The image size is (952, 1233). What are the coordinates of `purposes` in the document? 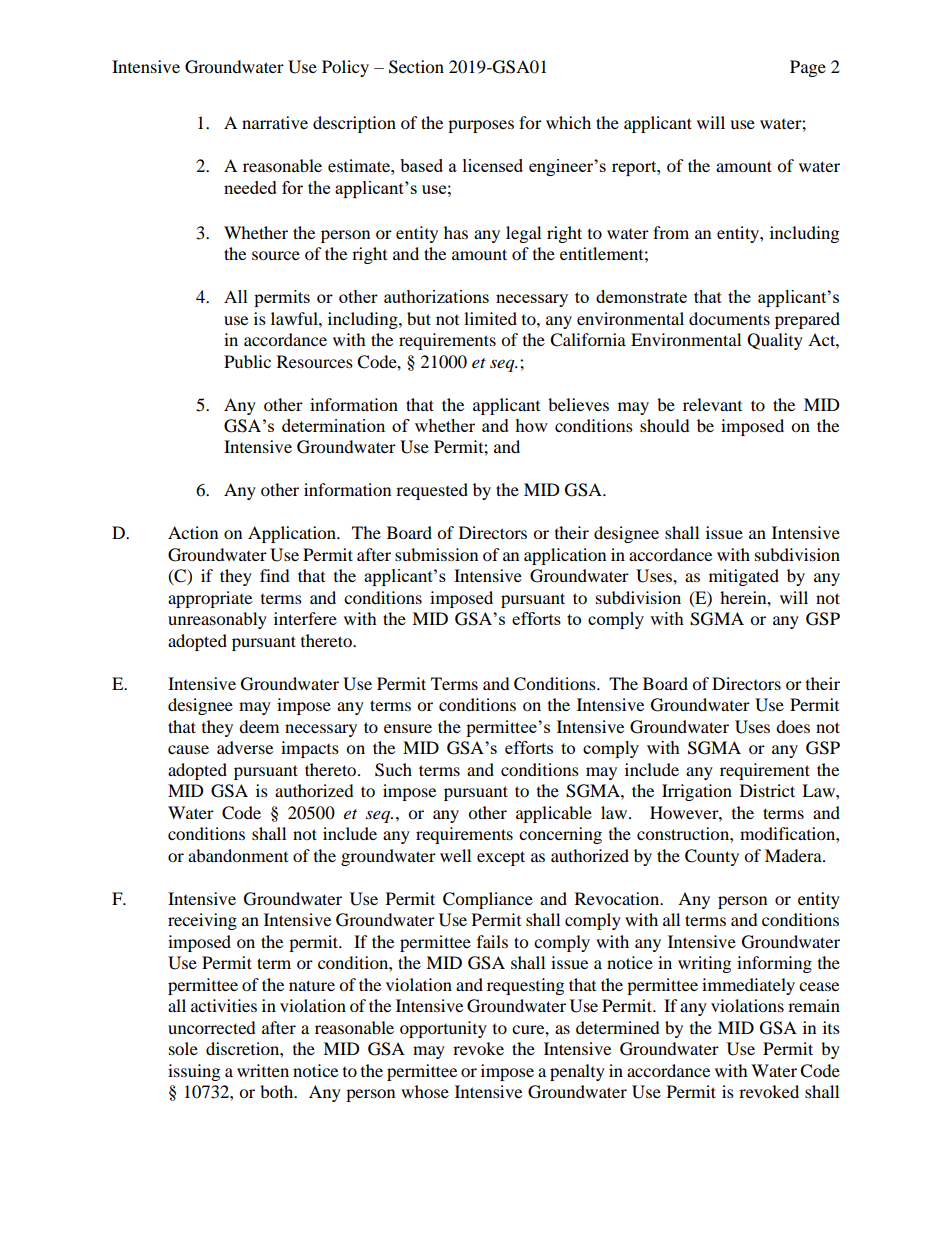 It's located at (481, 126).
